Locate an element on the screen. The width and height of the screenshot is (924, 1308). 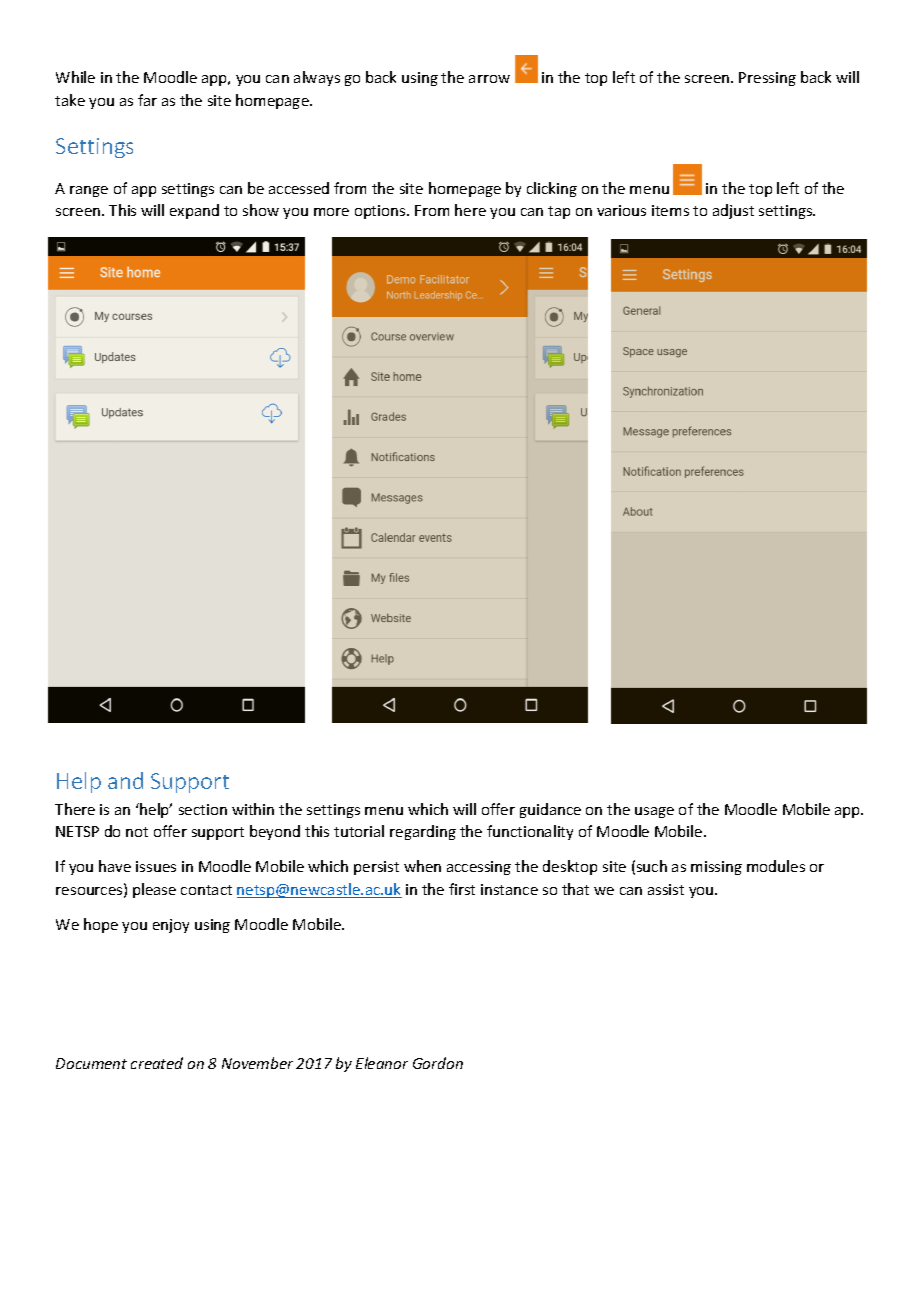
guidance is located at coordinates (550, 810).
